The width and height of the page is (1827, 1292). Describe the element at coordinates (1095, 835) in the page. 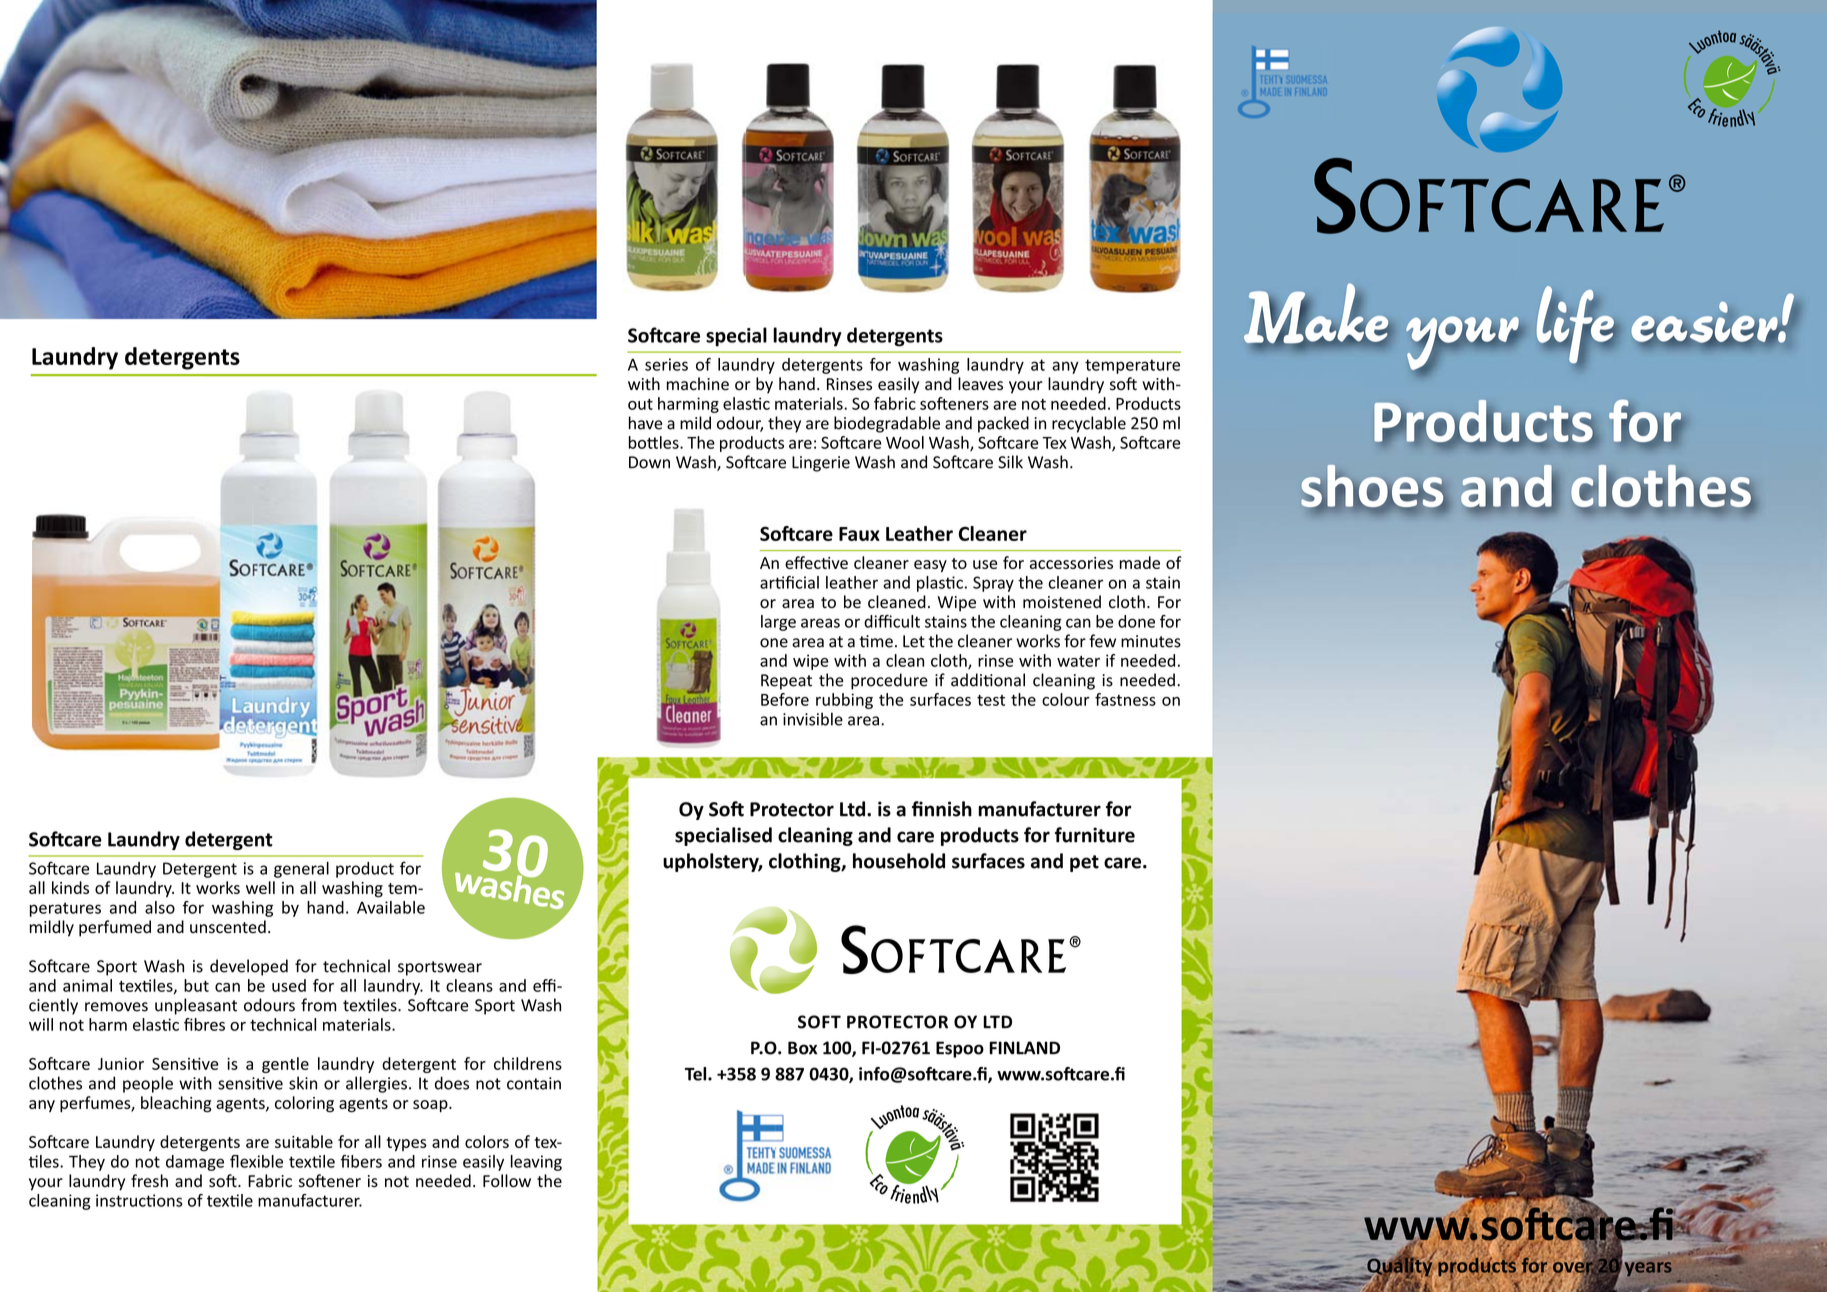

I see `furniture` at that location.
